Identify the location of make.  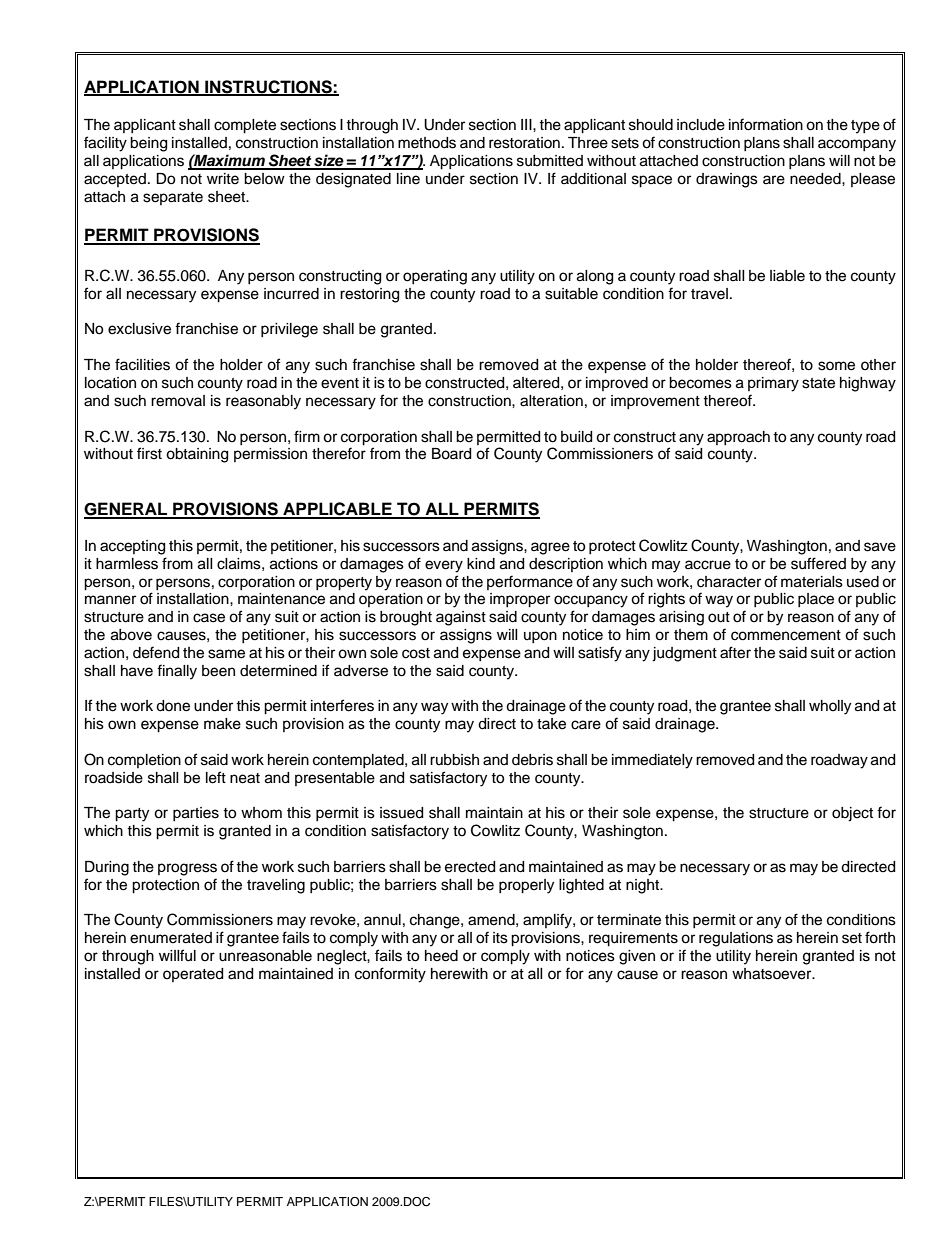
(222, 724).
